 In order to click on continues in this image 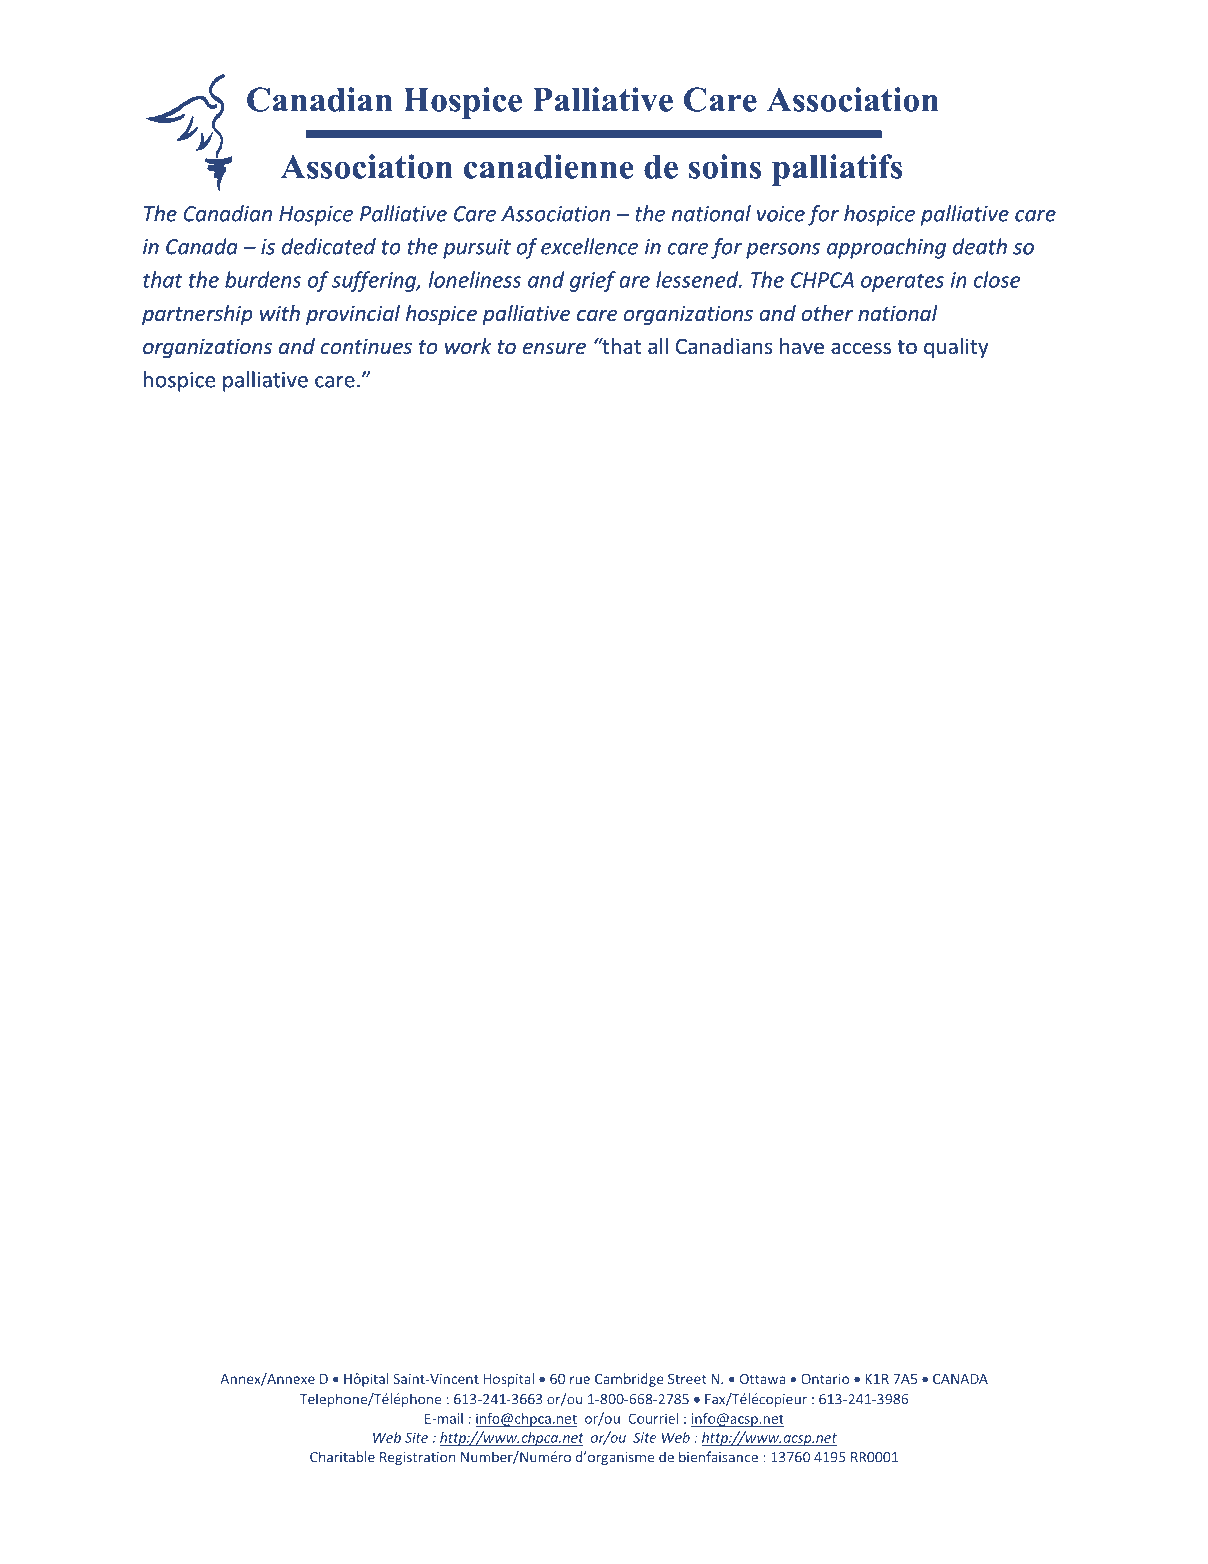, I will do `click(366, 346)`.
